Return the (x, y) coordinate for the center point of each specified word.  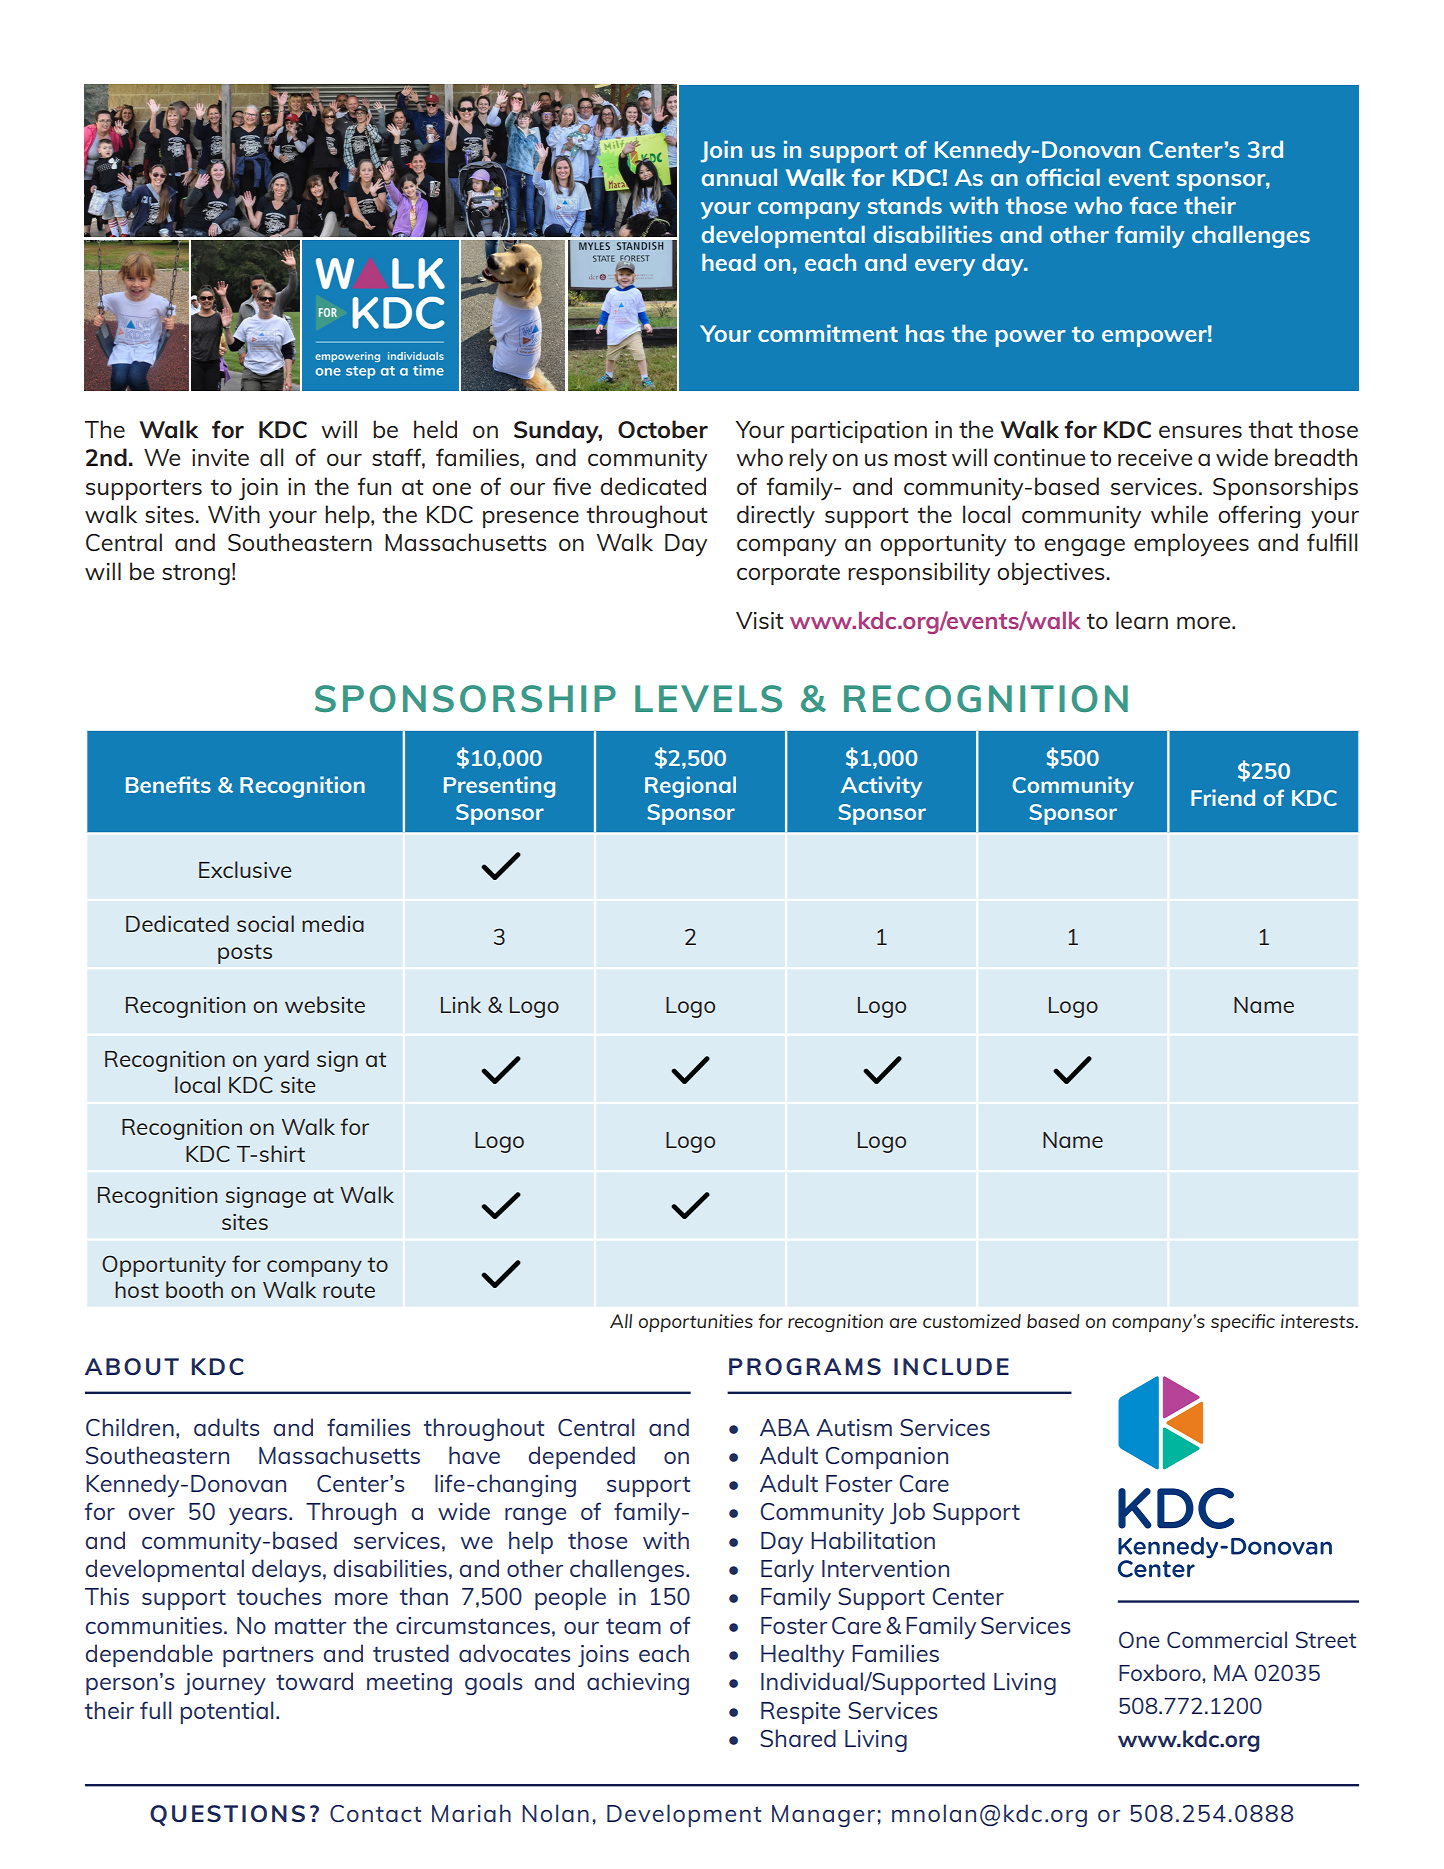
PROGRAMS (805, 1366)
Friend (1223, 797)
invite (220, 457)
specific (1243, 1323)
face (1153, 205)
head (729, 262)
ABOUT (132, 1366)
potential (226, 1712)
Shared (798, 1738)
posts (245, 954)
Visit (759, 620)
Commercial (1227, 1639)
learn (1142, 620)
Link (461, 1004)
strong (196, 574)
